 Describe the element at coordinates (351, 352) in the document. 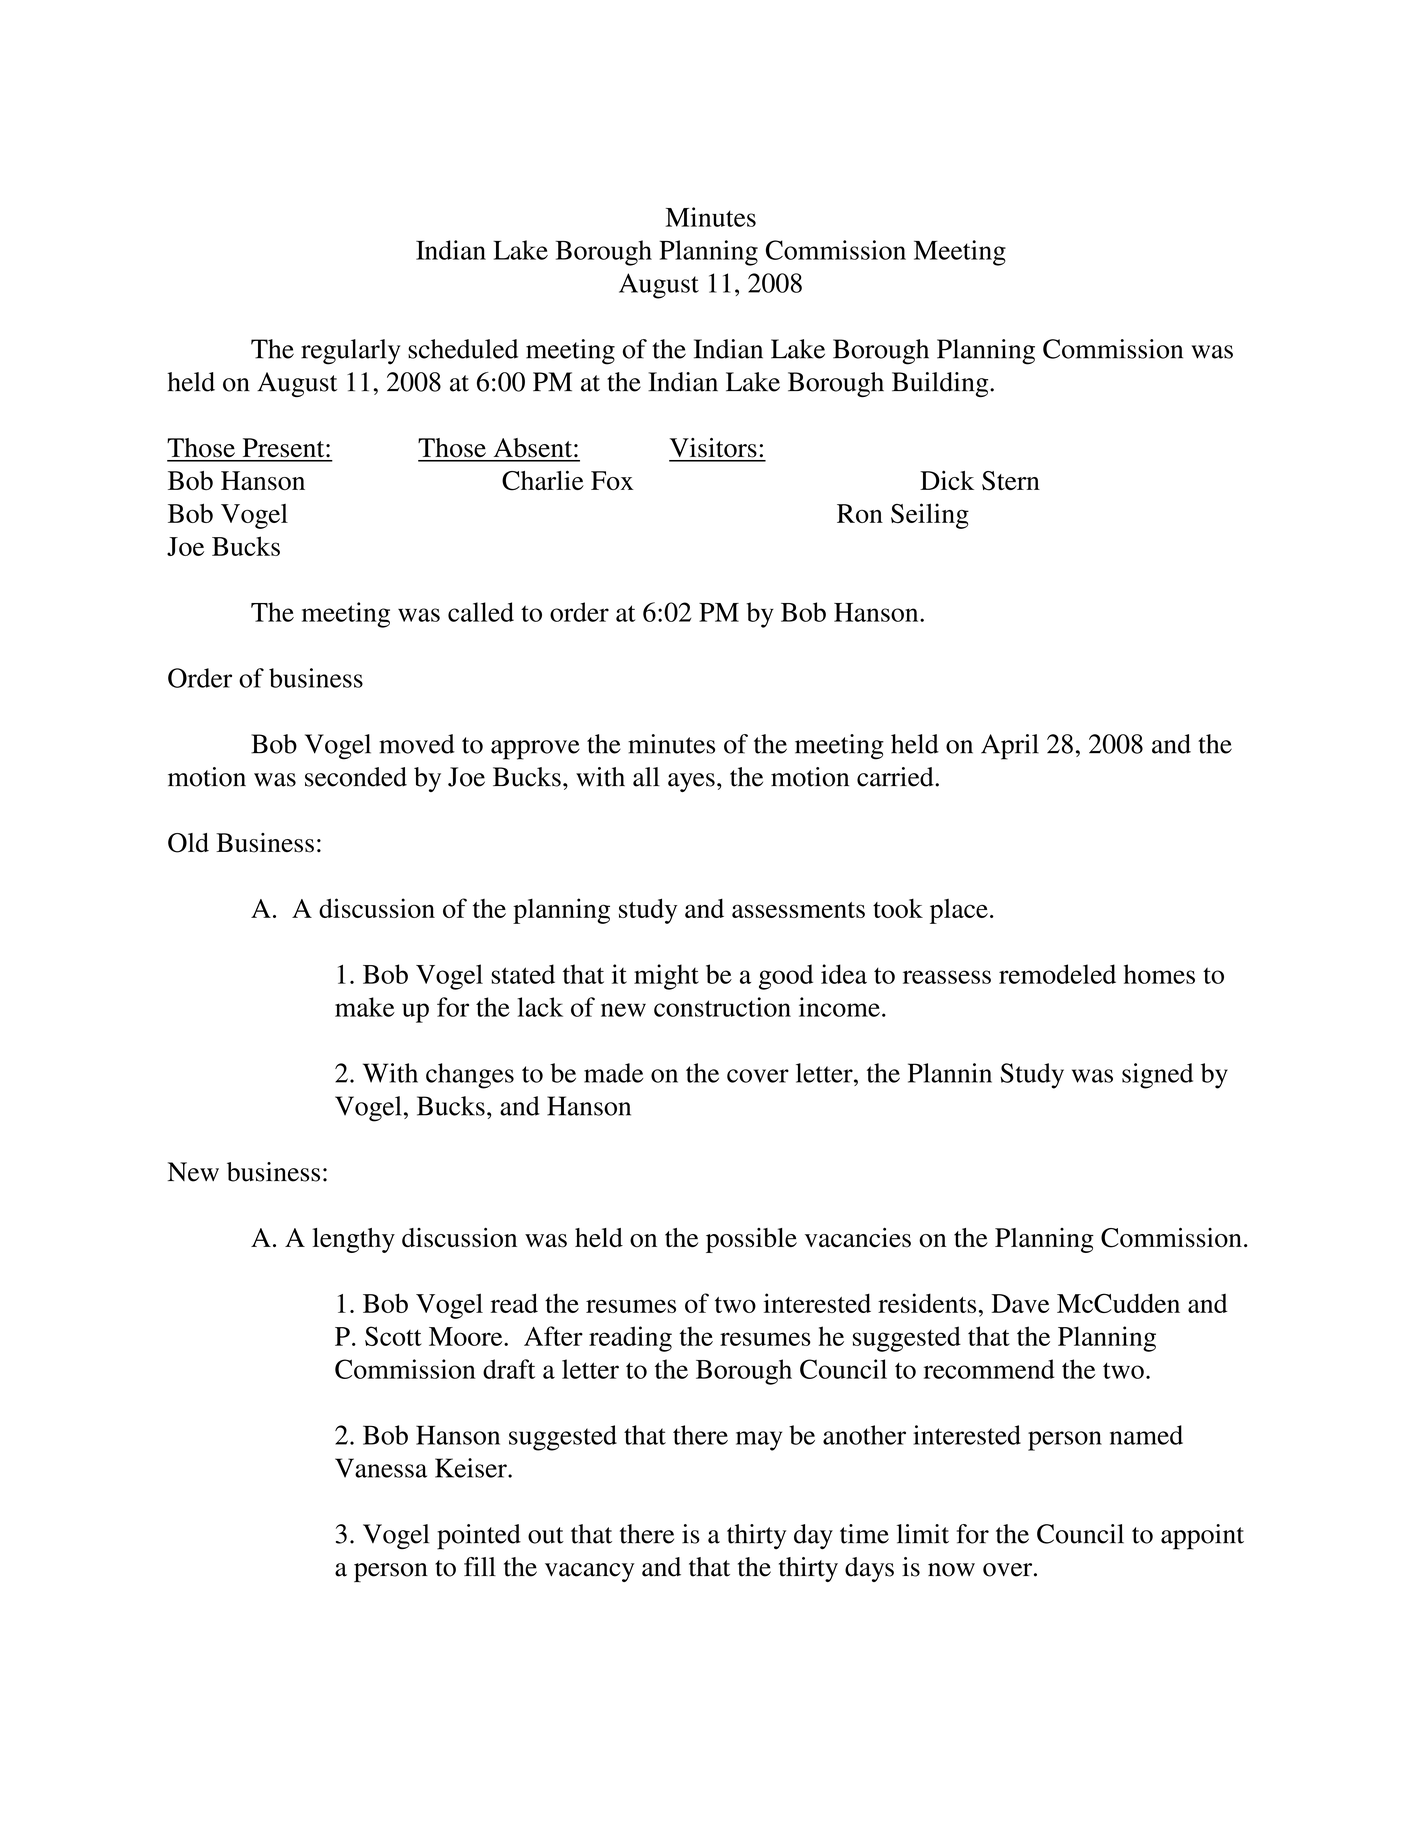

I see `regularly` at that location.
